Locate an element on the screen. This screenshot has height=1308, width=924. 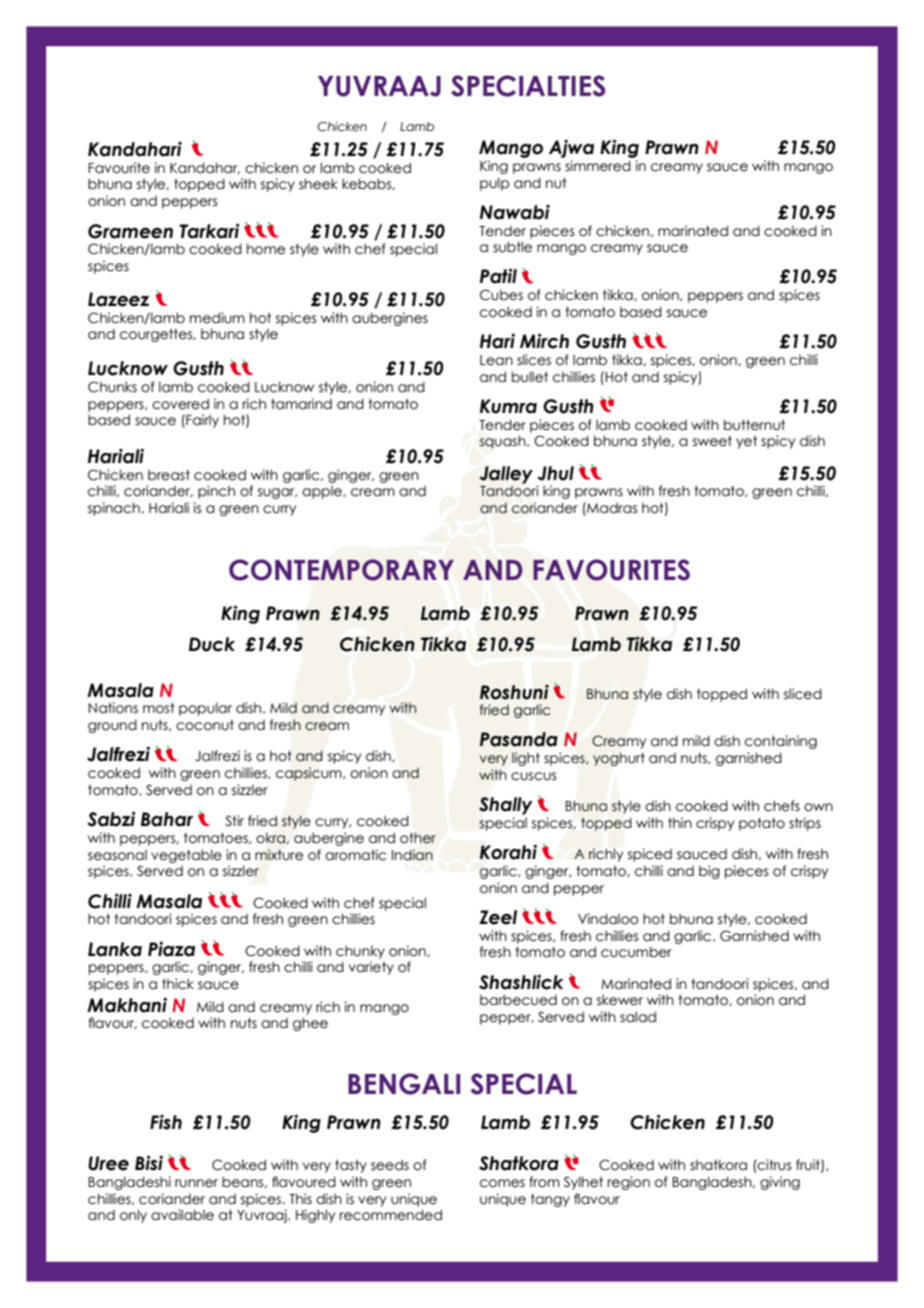
barbecued is located at coordinates (518, 1000).
